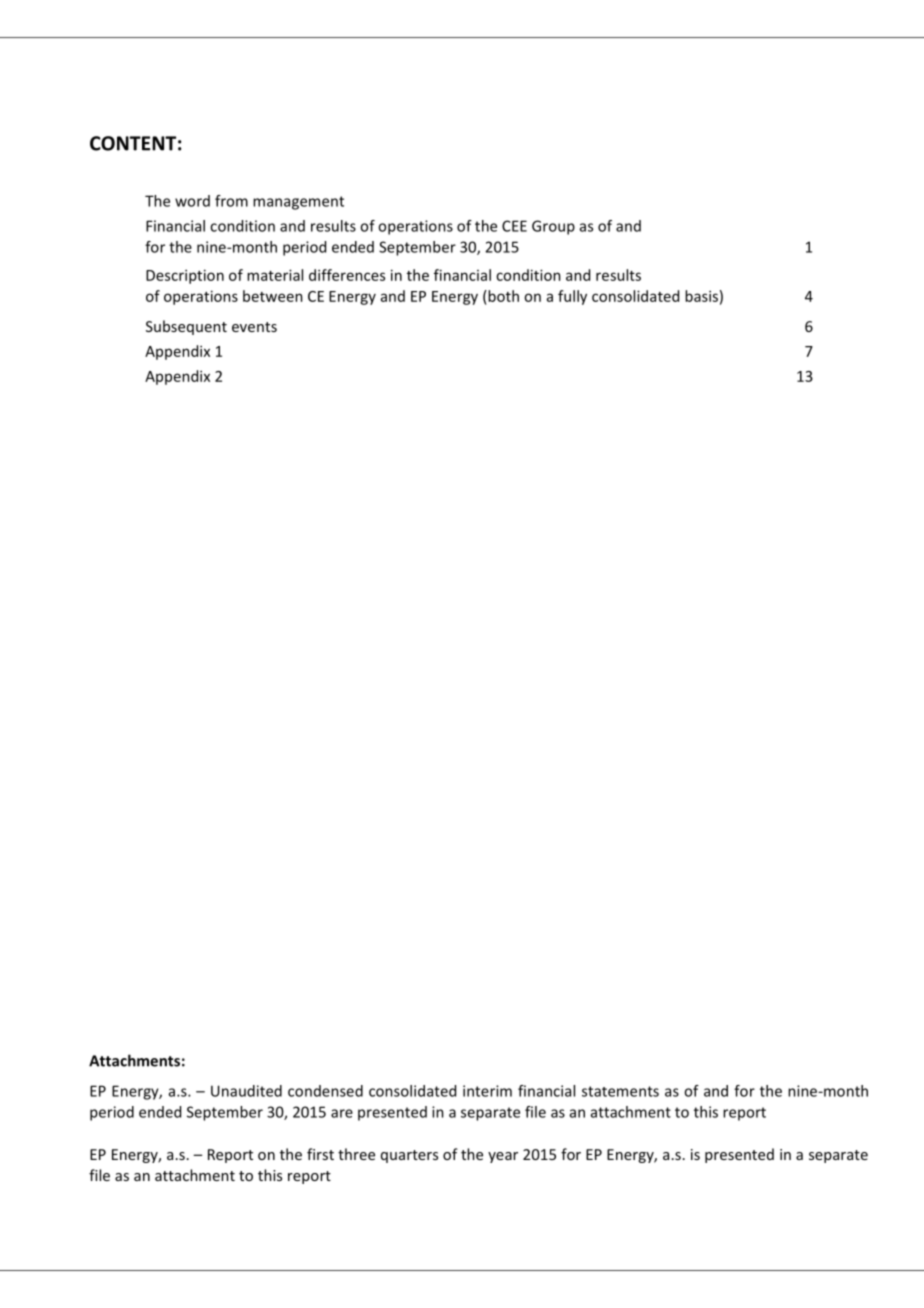 Image resolution: width=924 pixels, height=1308 pixels. Describe the element at coordinates (620, 1091) in the document. I see `statements` at that location.
